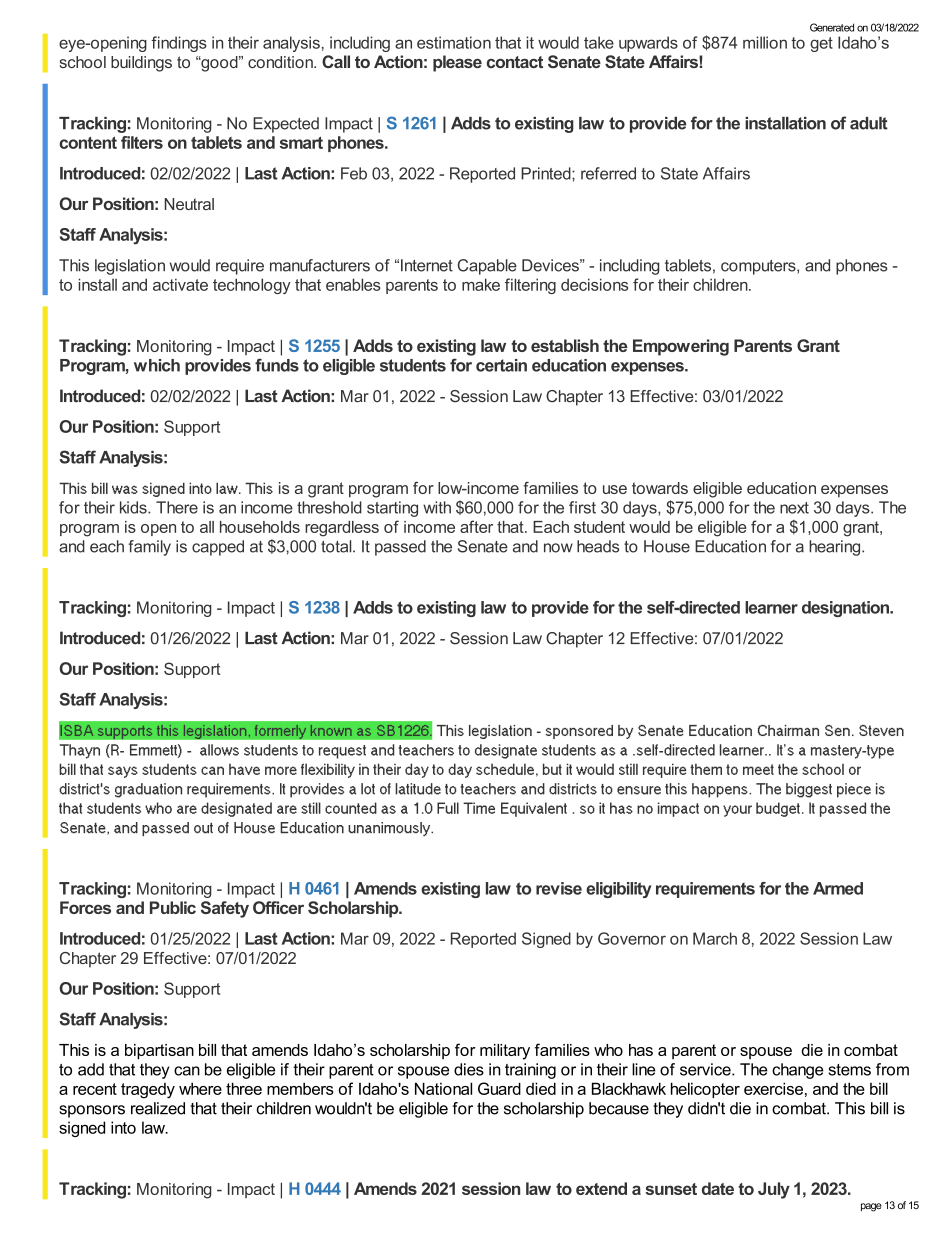  Describe the element at coordinates (774, 1190) in the page. I see `July` at that location.
